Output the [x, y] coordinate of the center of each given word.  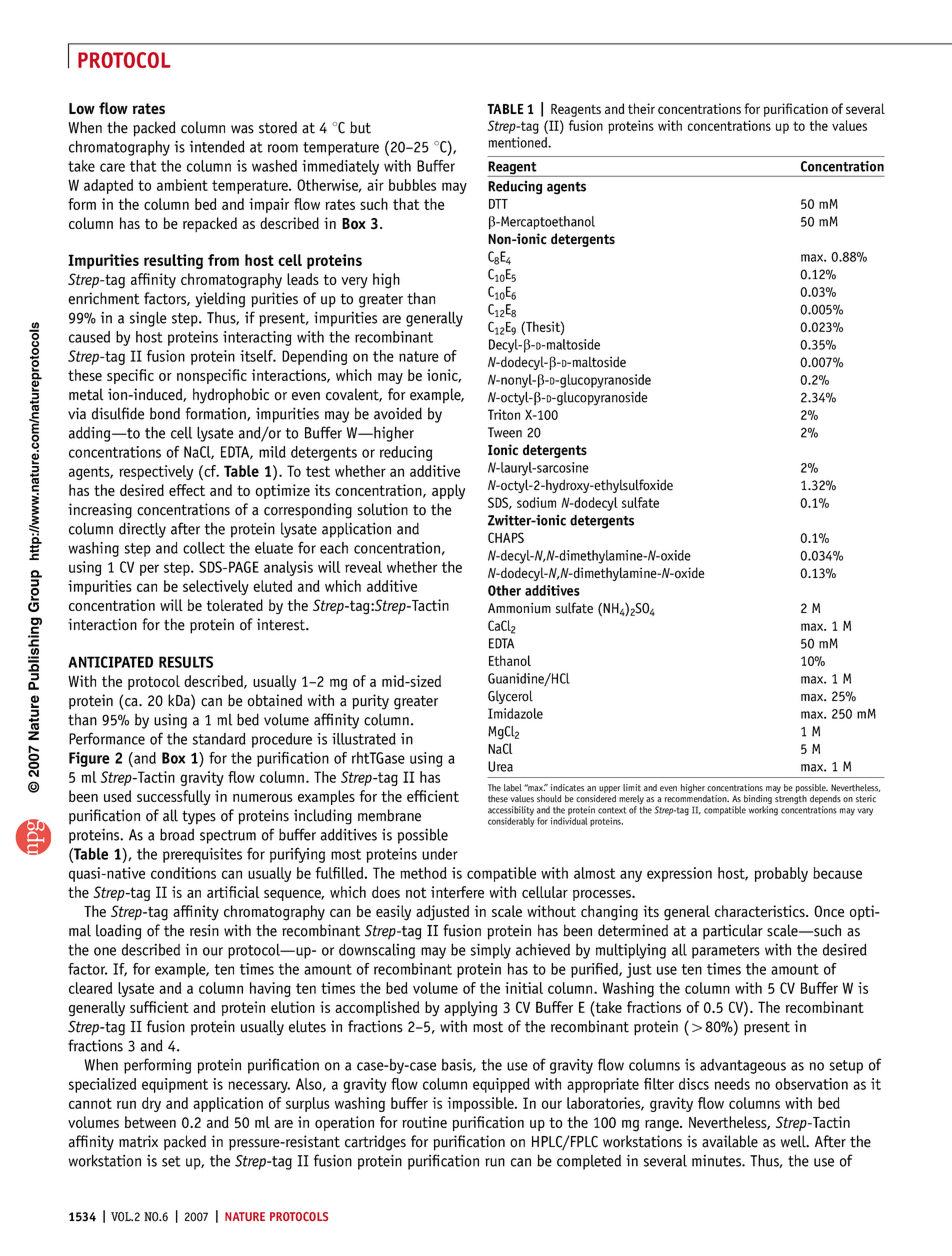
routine [424, 1122]
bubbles [412, 185]
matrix [138, 1141]
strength [791, 799]
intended [217, 146]
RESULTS [186, 662]
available [730, 1141]
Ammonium [519, 608]
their [641, 108]
